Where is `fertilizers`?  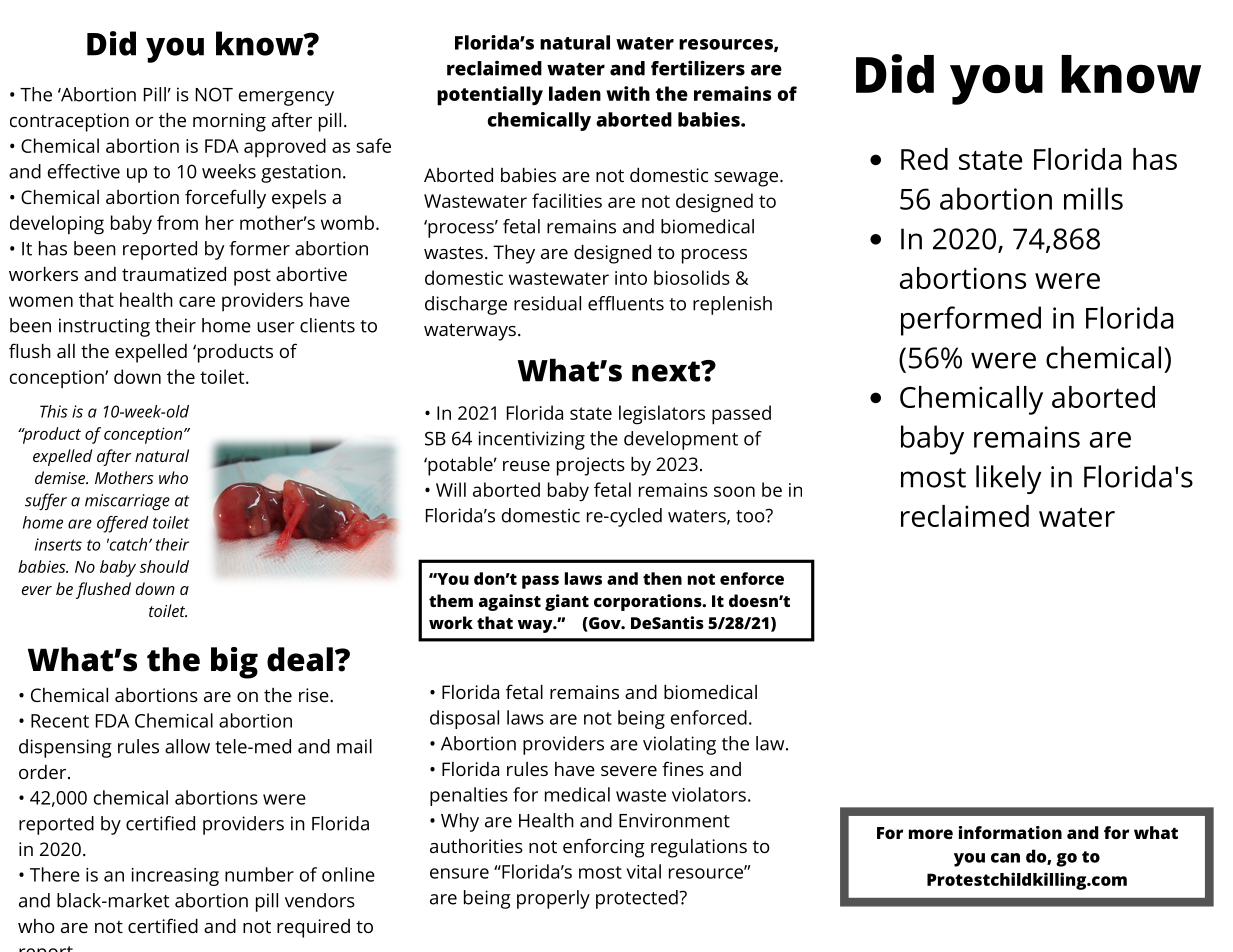
fertilizers is located at coordinates (698, 68).
